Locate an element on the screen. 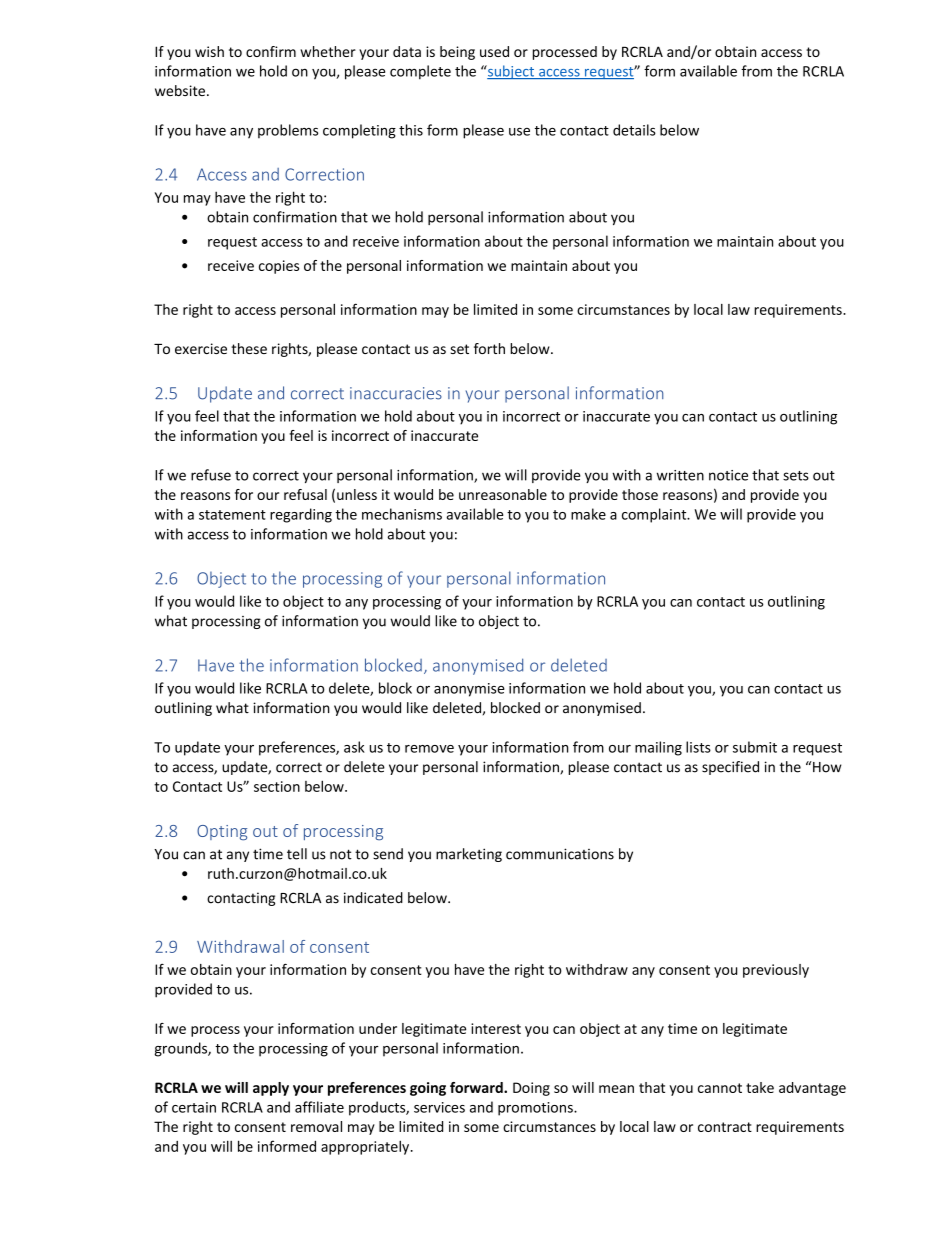  contract is located at coordinates (725, 1127).
